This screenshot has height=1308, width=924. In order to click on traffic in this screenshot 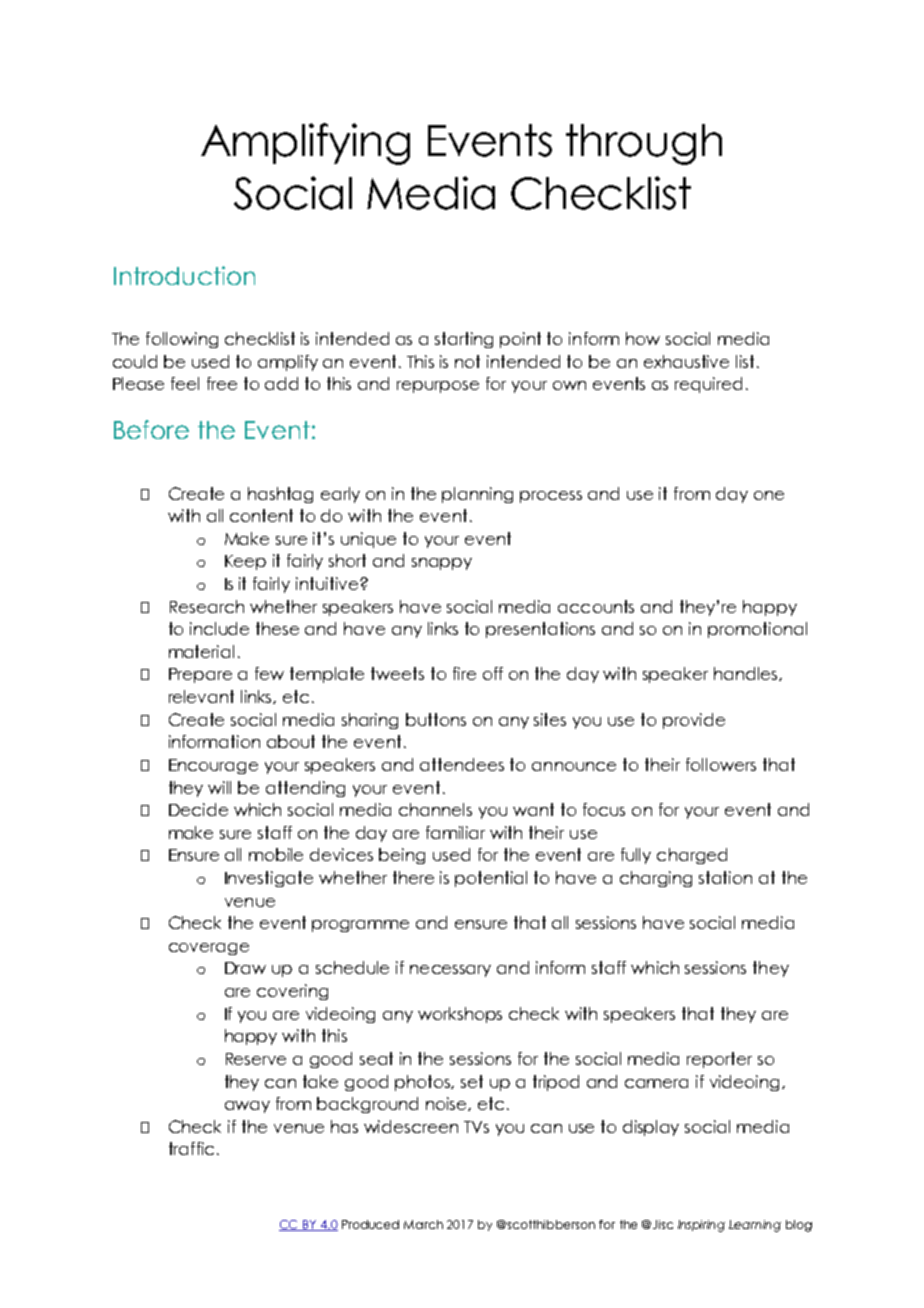, I will do `click(191, 1148)`.
